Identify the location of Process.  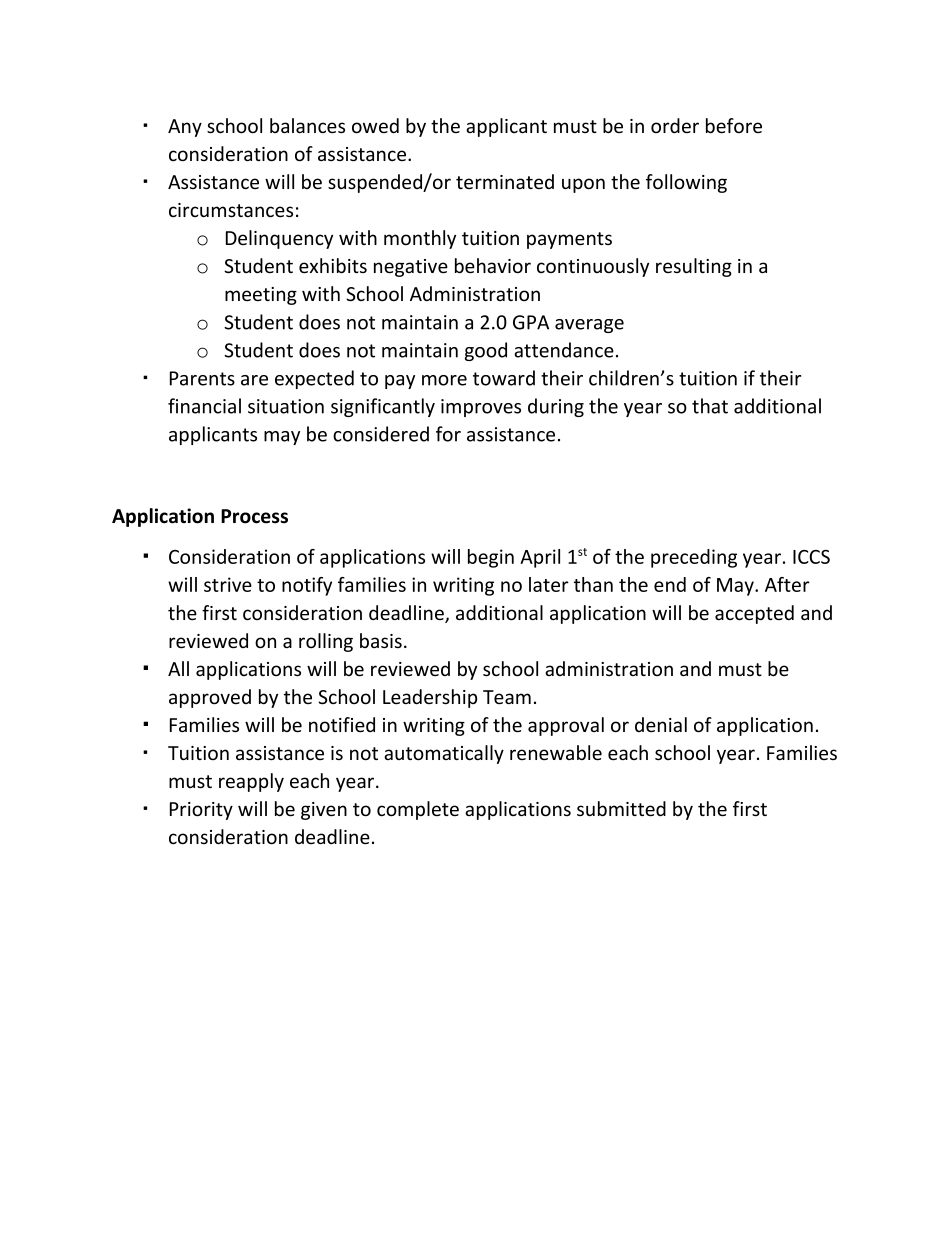
(254, 516).
